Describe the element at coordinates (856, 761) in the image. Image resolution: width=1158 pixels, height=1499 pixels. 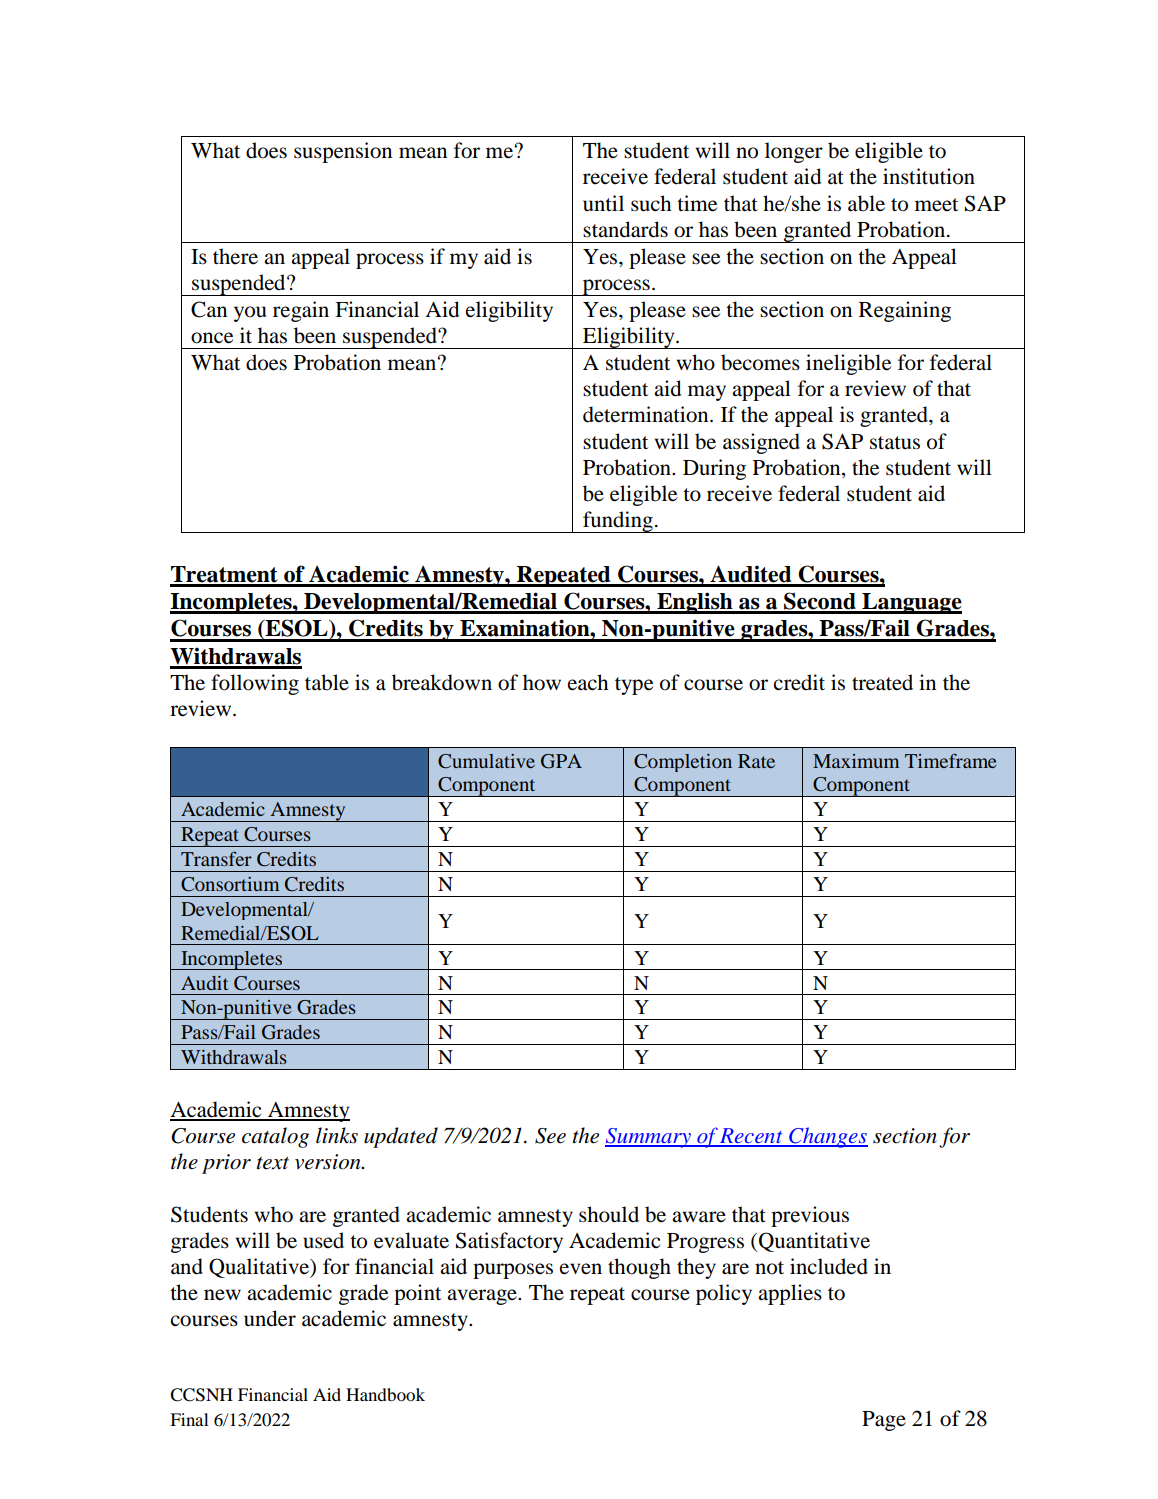
I see `Maximum` at that location.
